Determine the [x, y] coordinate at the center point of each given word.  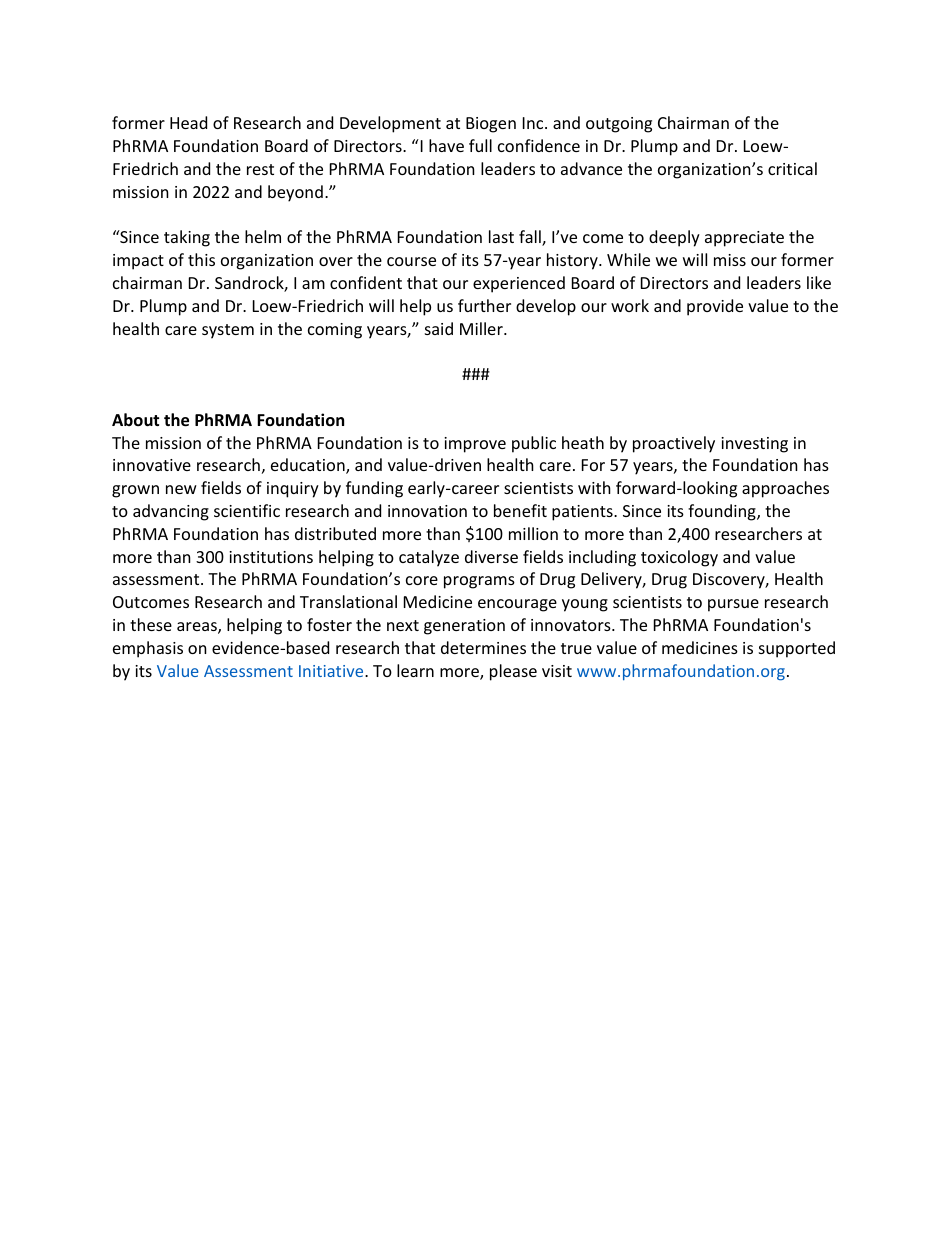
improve [475, 445]
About [135, 420]
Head [188, 122]
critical [792, 168]
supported [797, 649]
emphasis [148, 649]
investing [754, 445]
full [480, 145]
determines [483, 647]
